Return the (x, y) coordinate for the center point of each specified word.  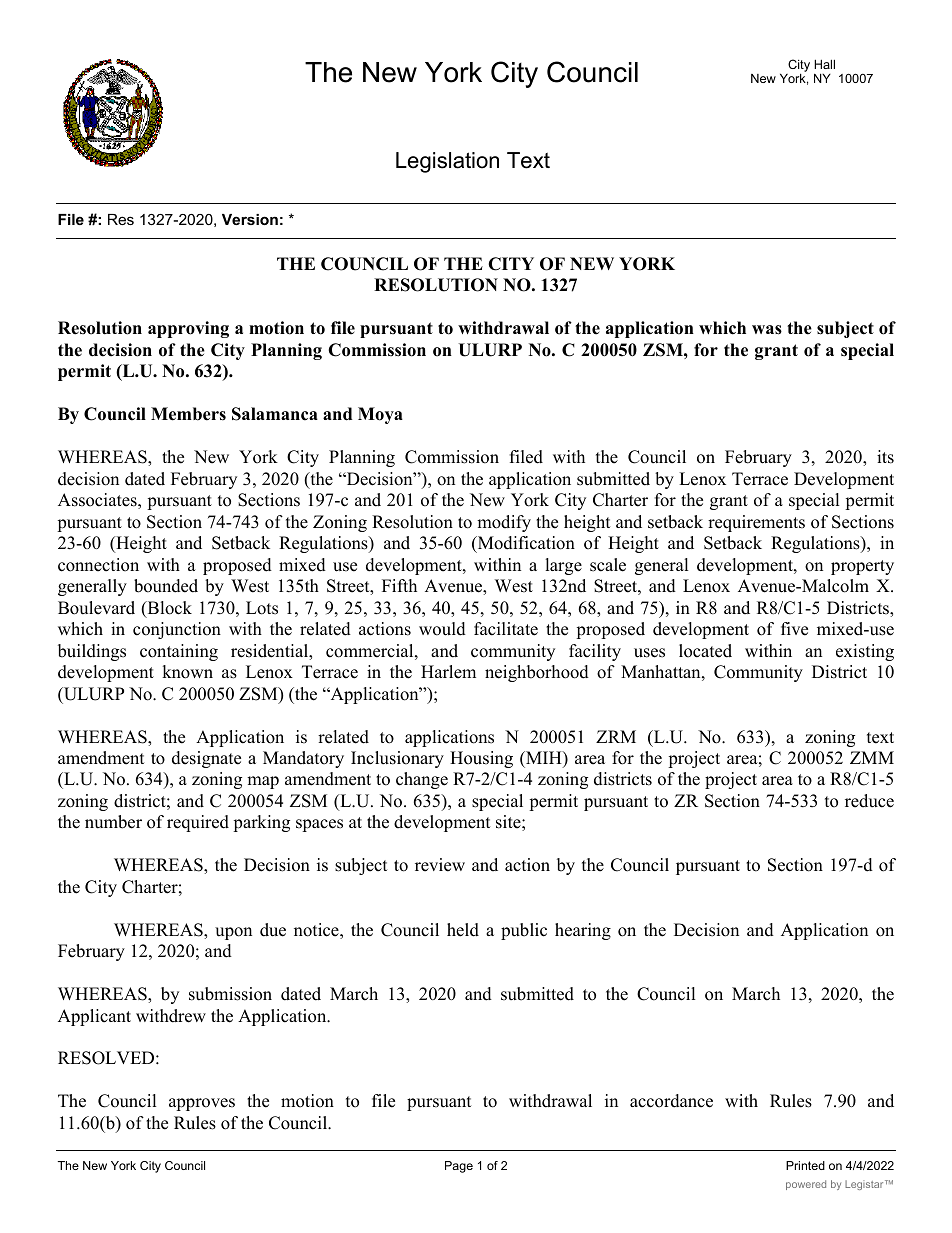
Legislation (447, 162)
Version (250, 219)
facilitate (506, 629)
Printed (805, 1165)
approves (202, 1104)
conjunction (177, 630)
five (794, 629)
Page (459, 1167)
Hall (824, 64)
